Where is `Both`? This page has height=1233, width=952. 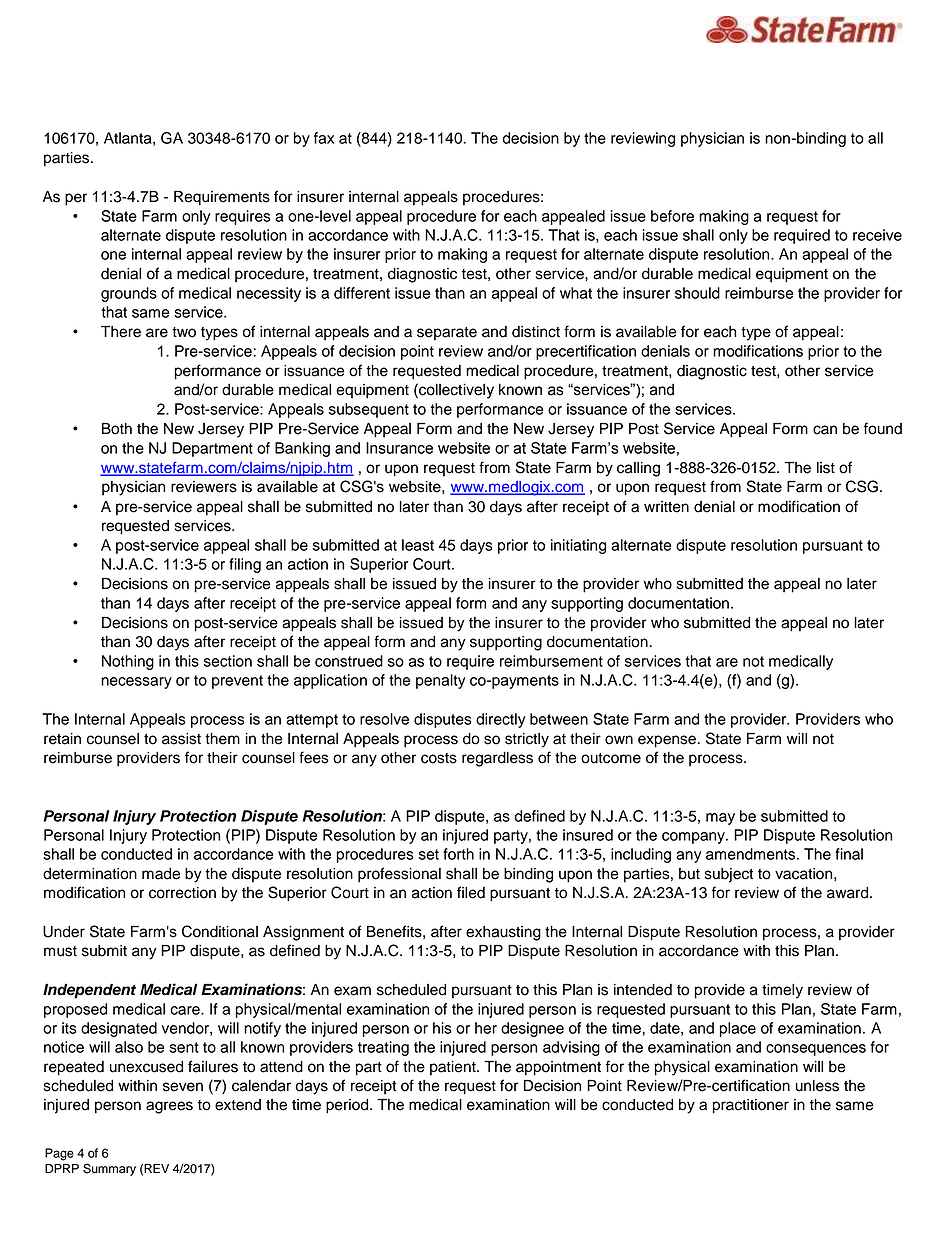 Both is located at coordinates (117, 429).
